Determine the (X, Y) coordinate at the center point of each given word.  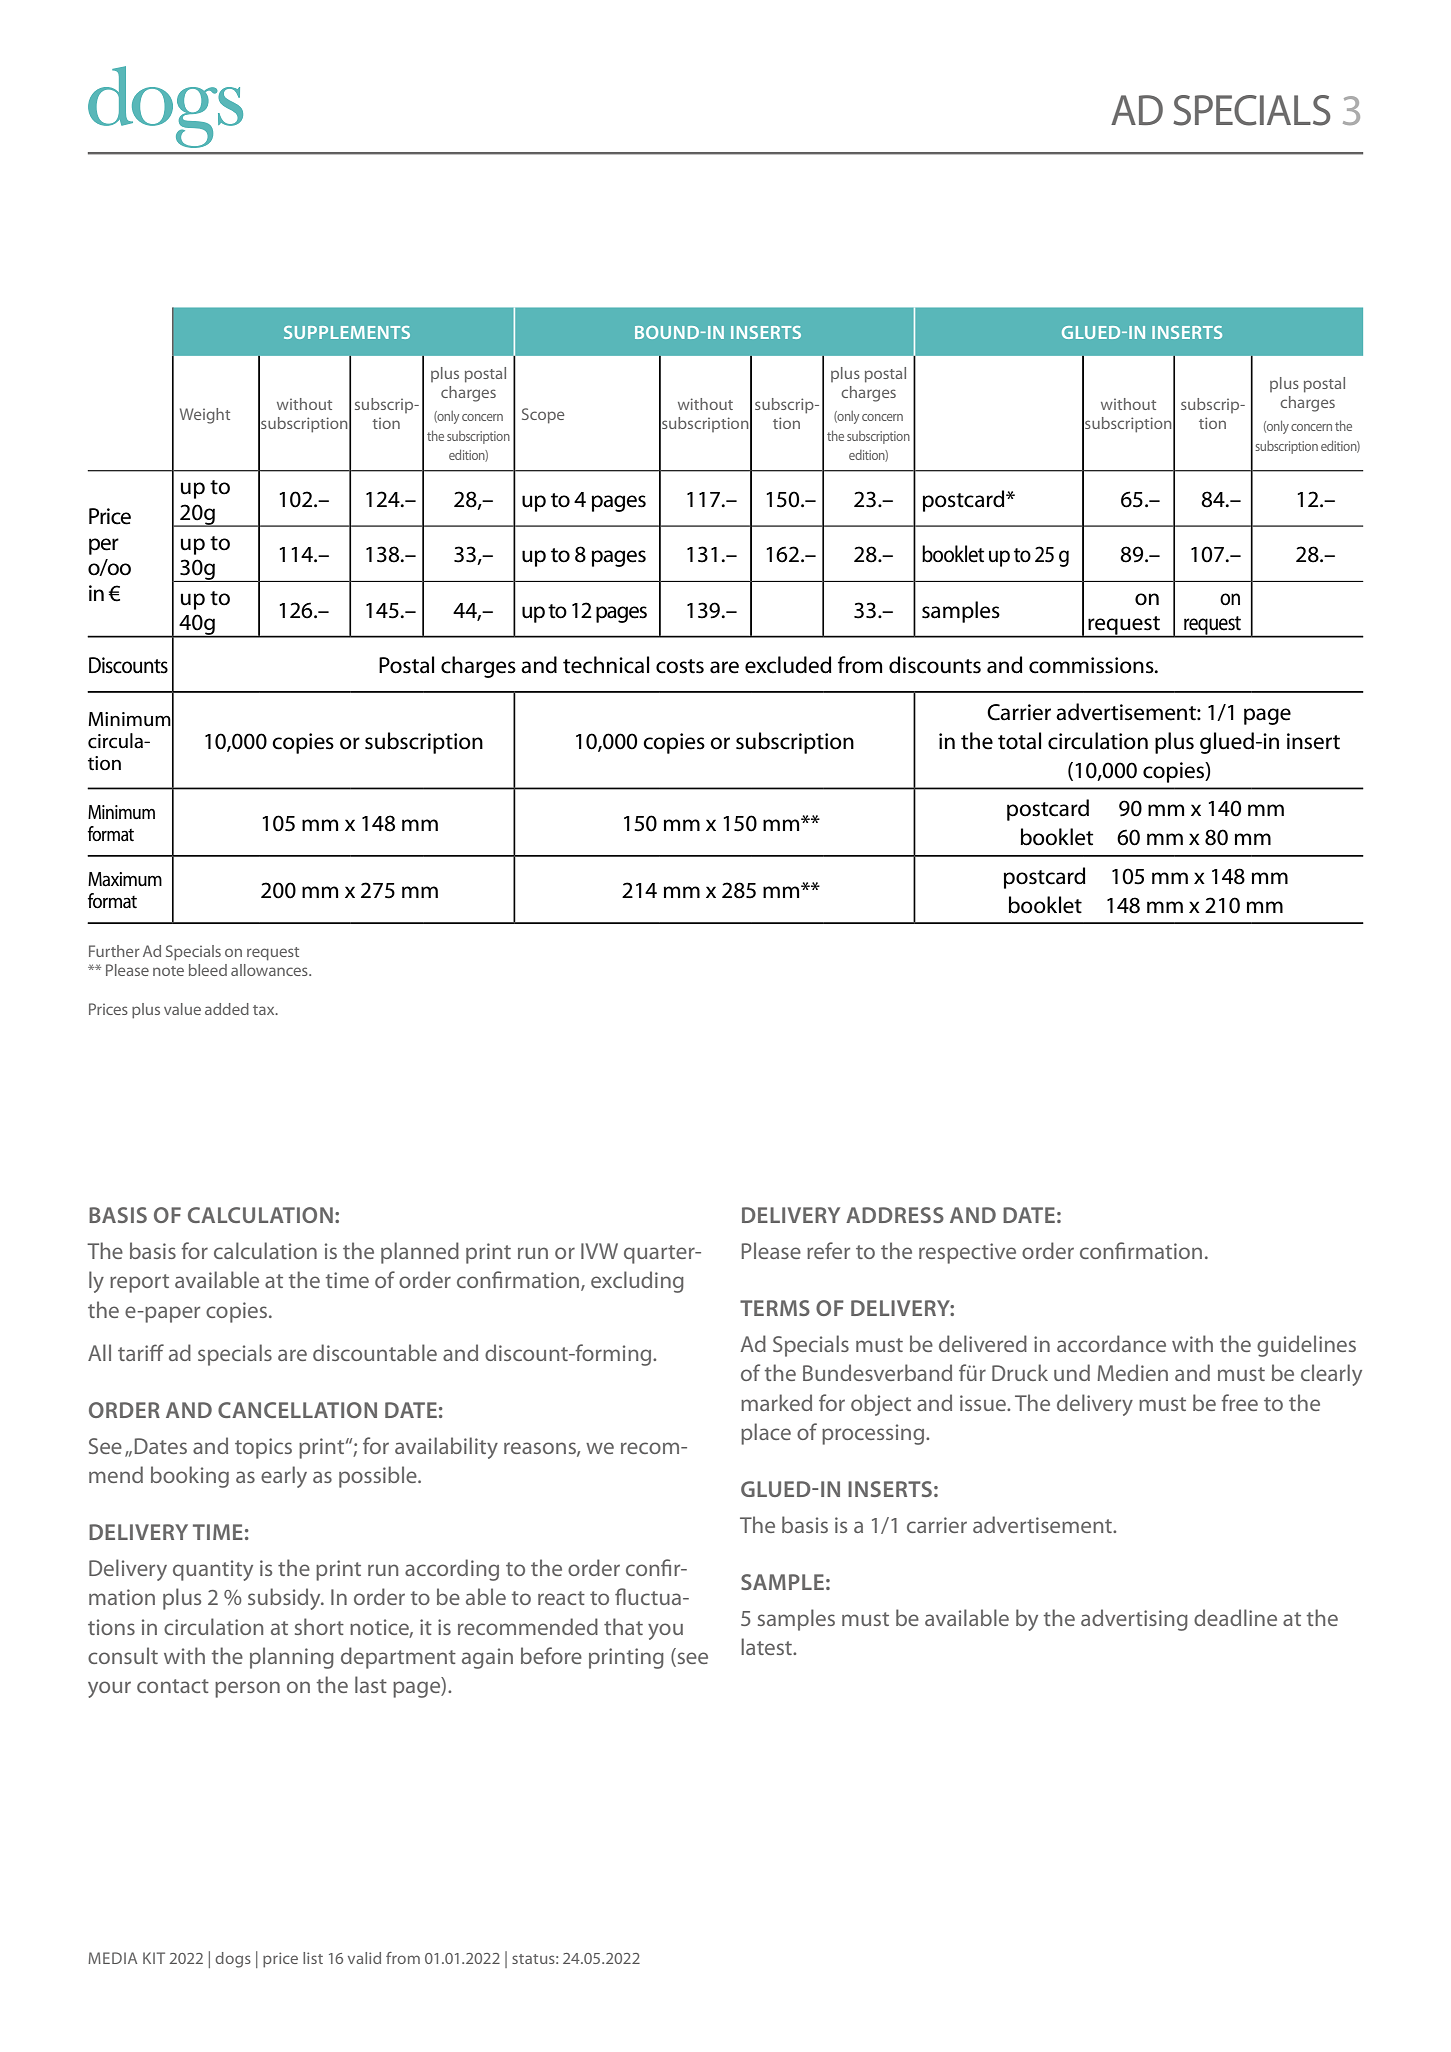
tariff (141, 1352)
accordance (1111, 1343)
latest (768, 1646)
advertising (1134, 1620)
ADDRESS (895, 1215)
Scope (543, 416)
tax (265, 1010)
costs (680, 666)
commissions (1092, 665)
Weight (205, 416)
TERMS (775, 1308)
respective (967, 1253)
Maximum (125, 879)
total (1019, 741)
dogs (233, 1960)
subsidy (285, 1599)
